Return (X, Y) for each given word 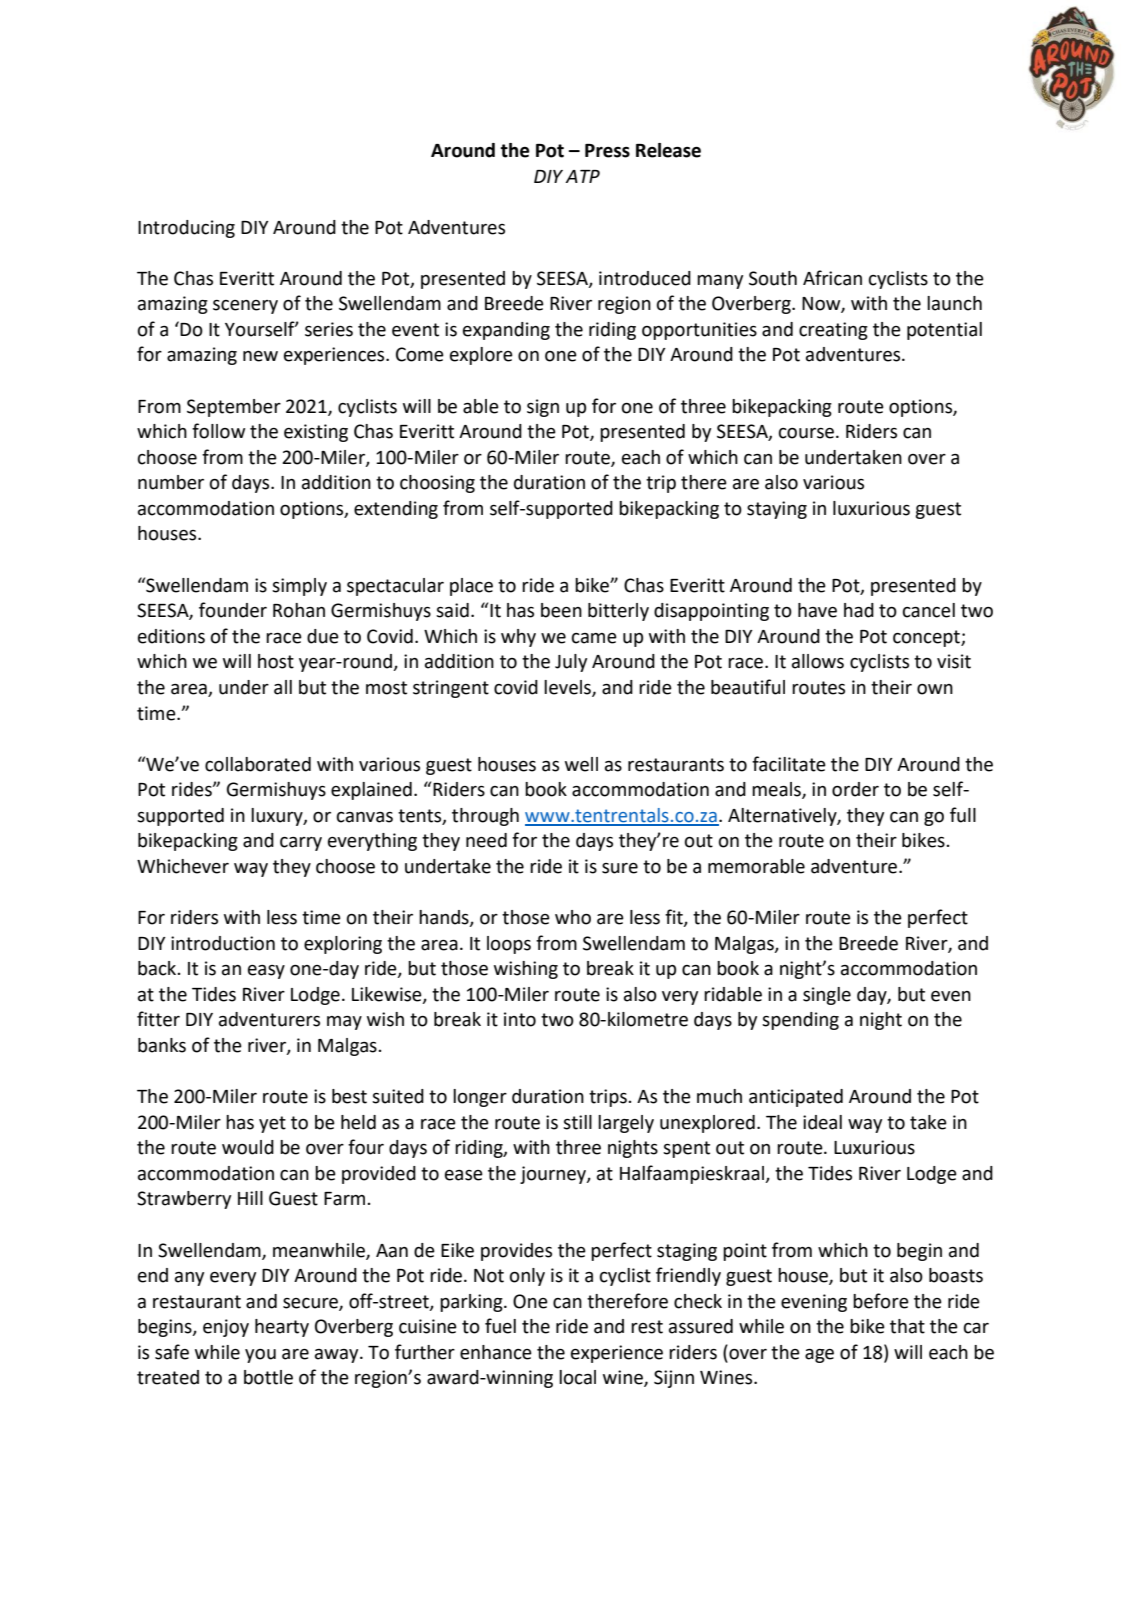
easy (266, 972)
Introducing (186, 229)
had (859, 610)
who (573, 917)
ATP (582, 176)
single (827, 996)
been (561, 610)
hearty (282, 1328)
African (832, 278)
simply (299, 587)
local (577, 1377)
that (907, 1326)
